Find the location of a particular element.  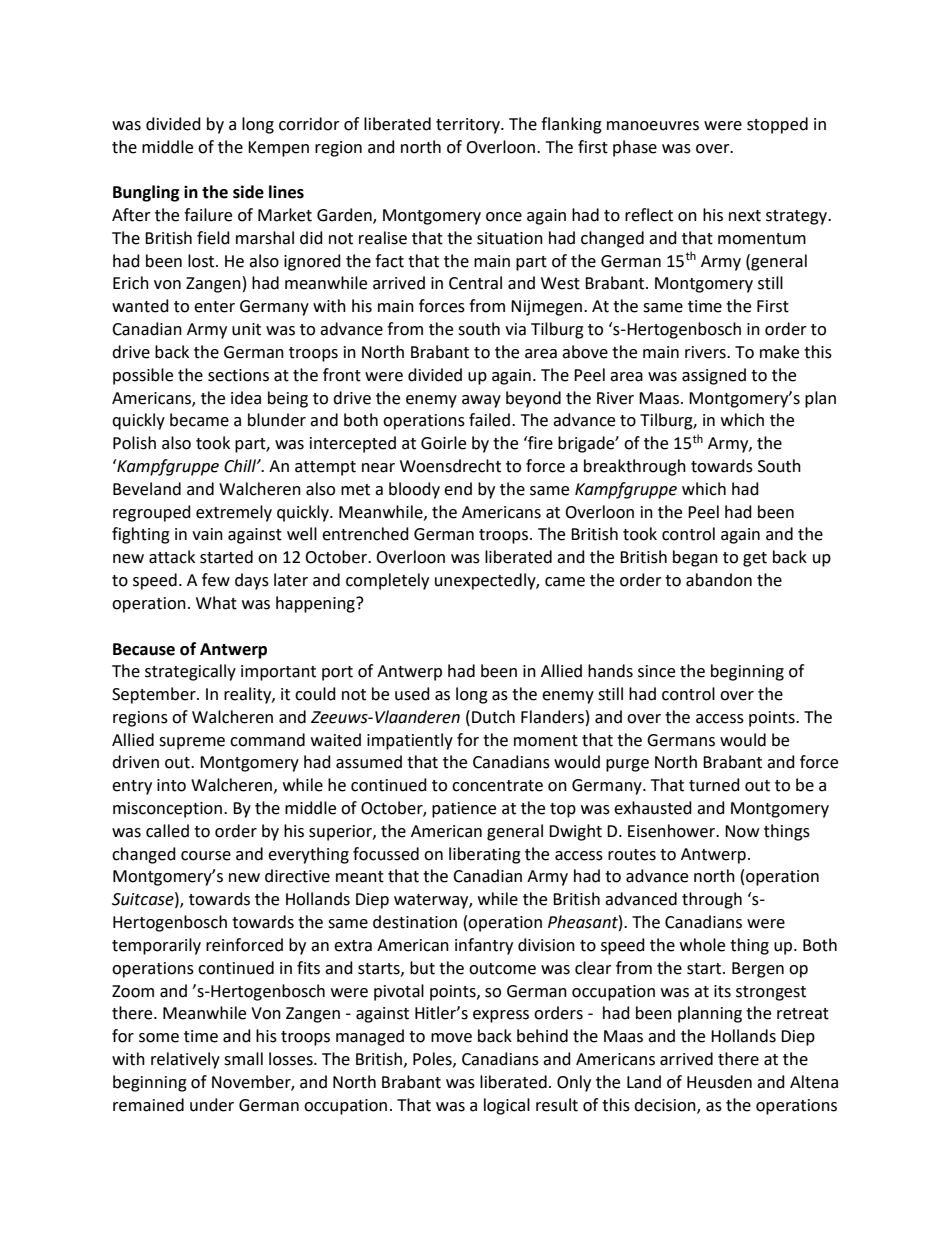

move is located at coordinates (451, 1038).
